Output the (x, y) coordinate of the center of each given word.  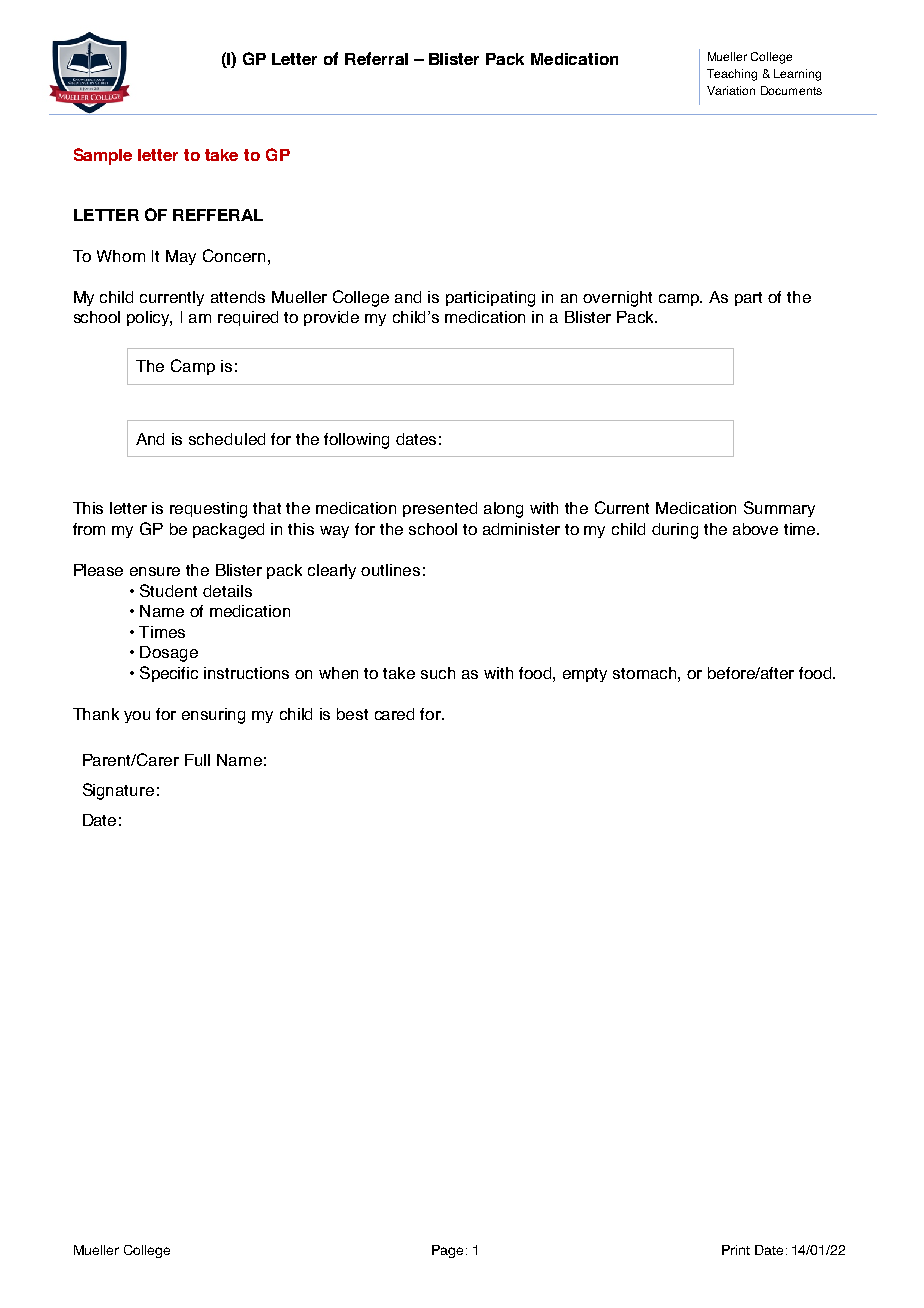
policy (149, 318)
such (438, 673)
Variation (731, 90)
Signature (118, 791)
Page (447, 1251)
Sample (103, 156)
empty (585, 675)
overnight (617, 299)
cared (394, 714)
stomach (646, 673)
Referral (376, 58)
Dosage (169, 654)
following (356, 441)
